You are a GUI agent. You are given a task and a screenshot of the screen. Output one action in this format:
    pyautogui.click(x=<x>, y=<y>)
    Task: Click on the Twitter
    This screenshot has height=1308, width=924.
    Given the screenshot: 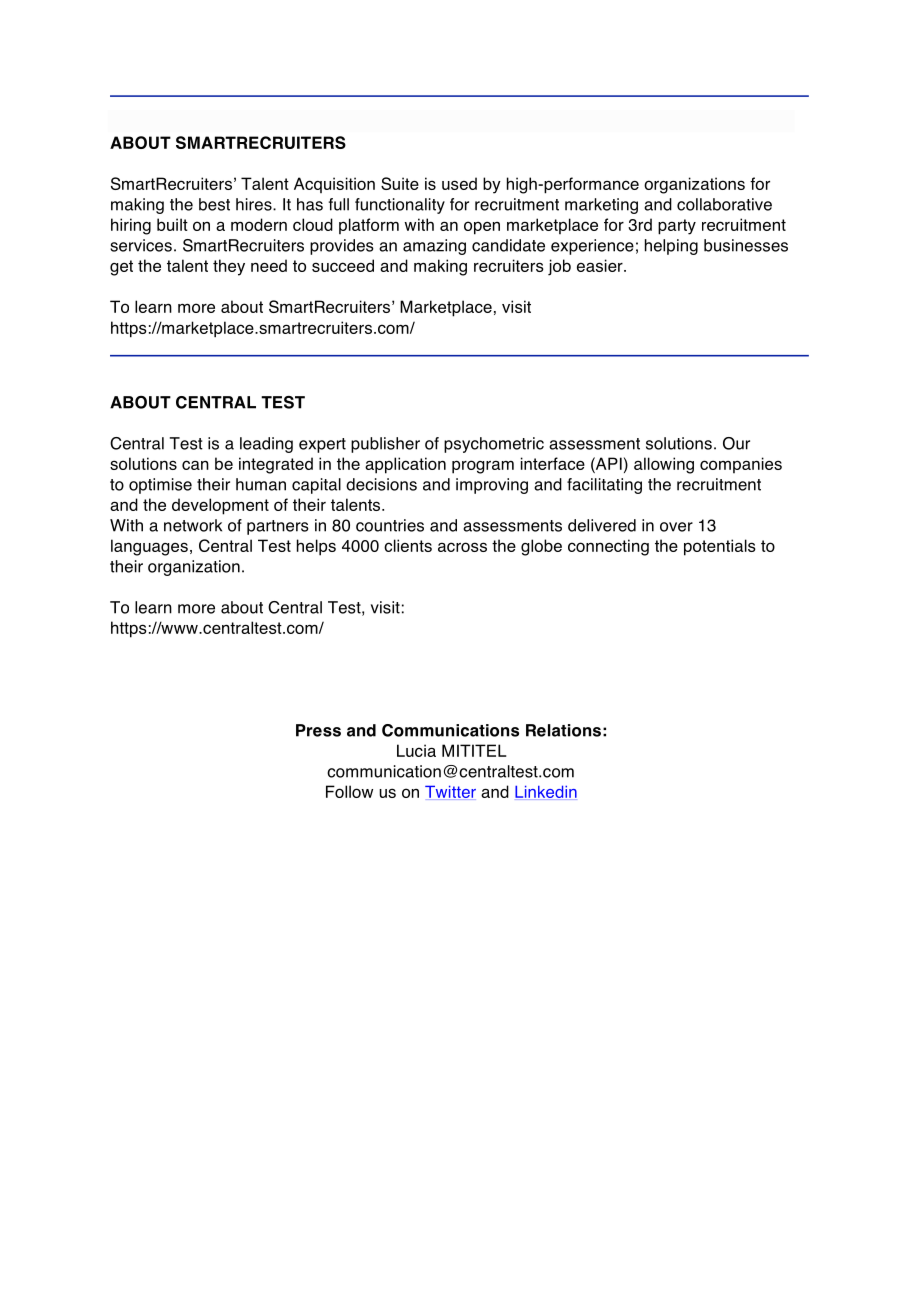 What is the action you would take?
    pyautogui.click(x=450, y=793)
